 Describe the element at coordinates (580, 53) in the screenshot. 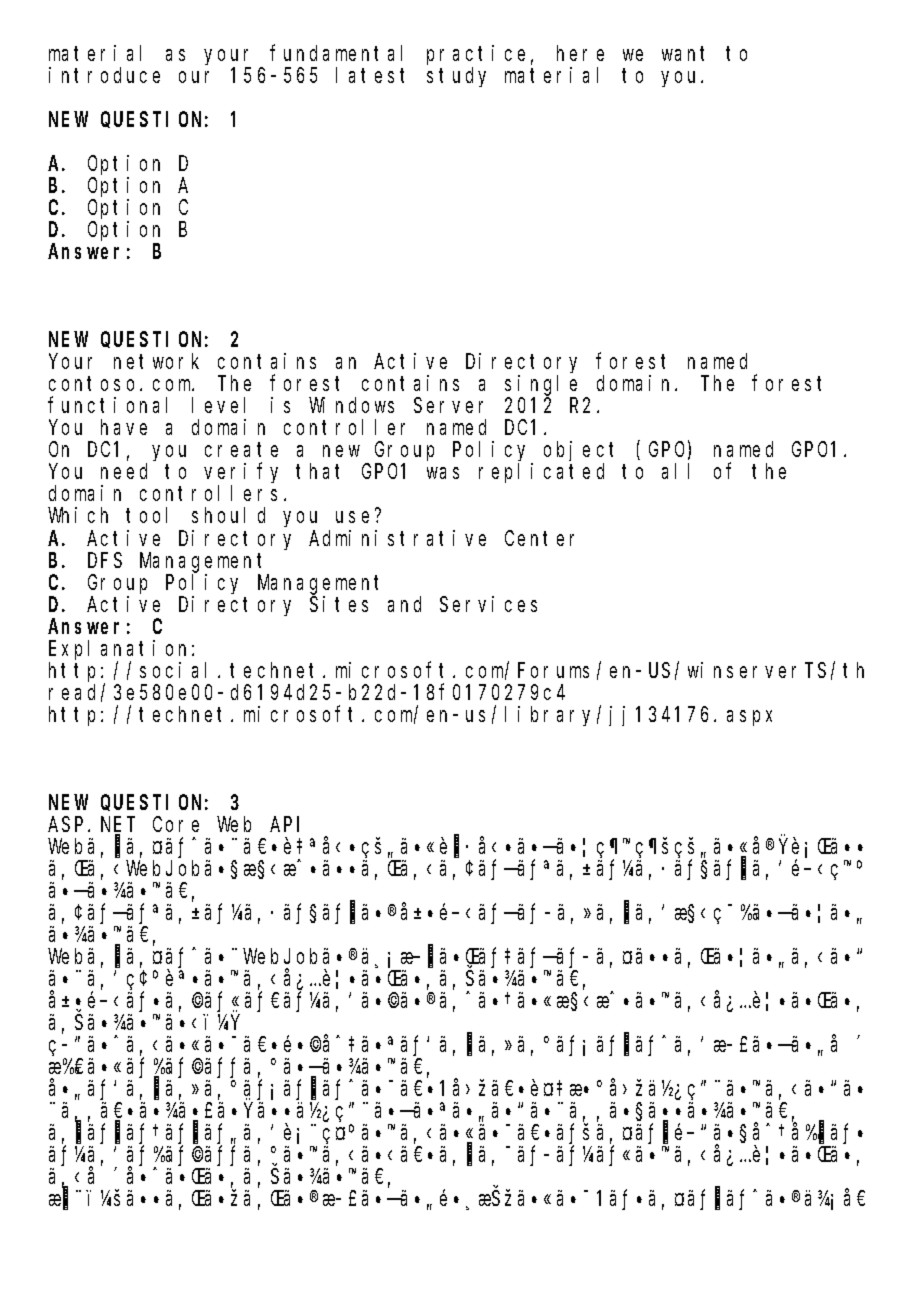

I see `here` at that location.
